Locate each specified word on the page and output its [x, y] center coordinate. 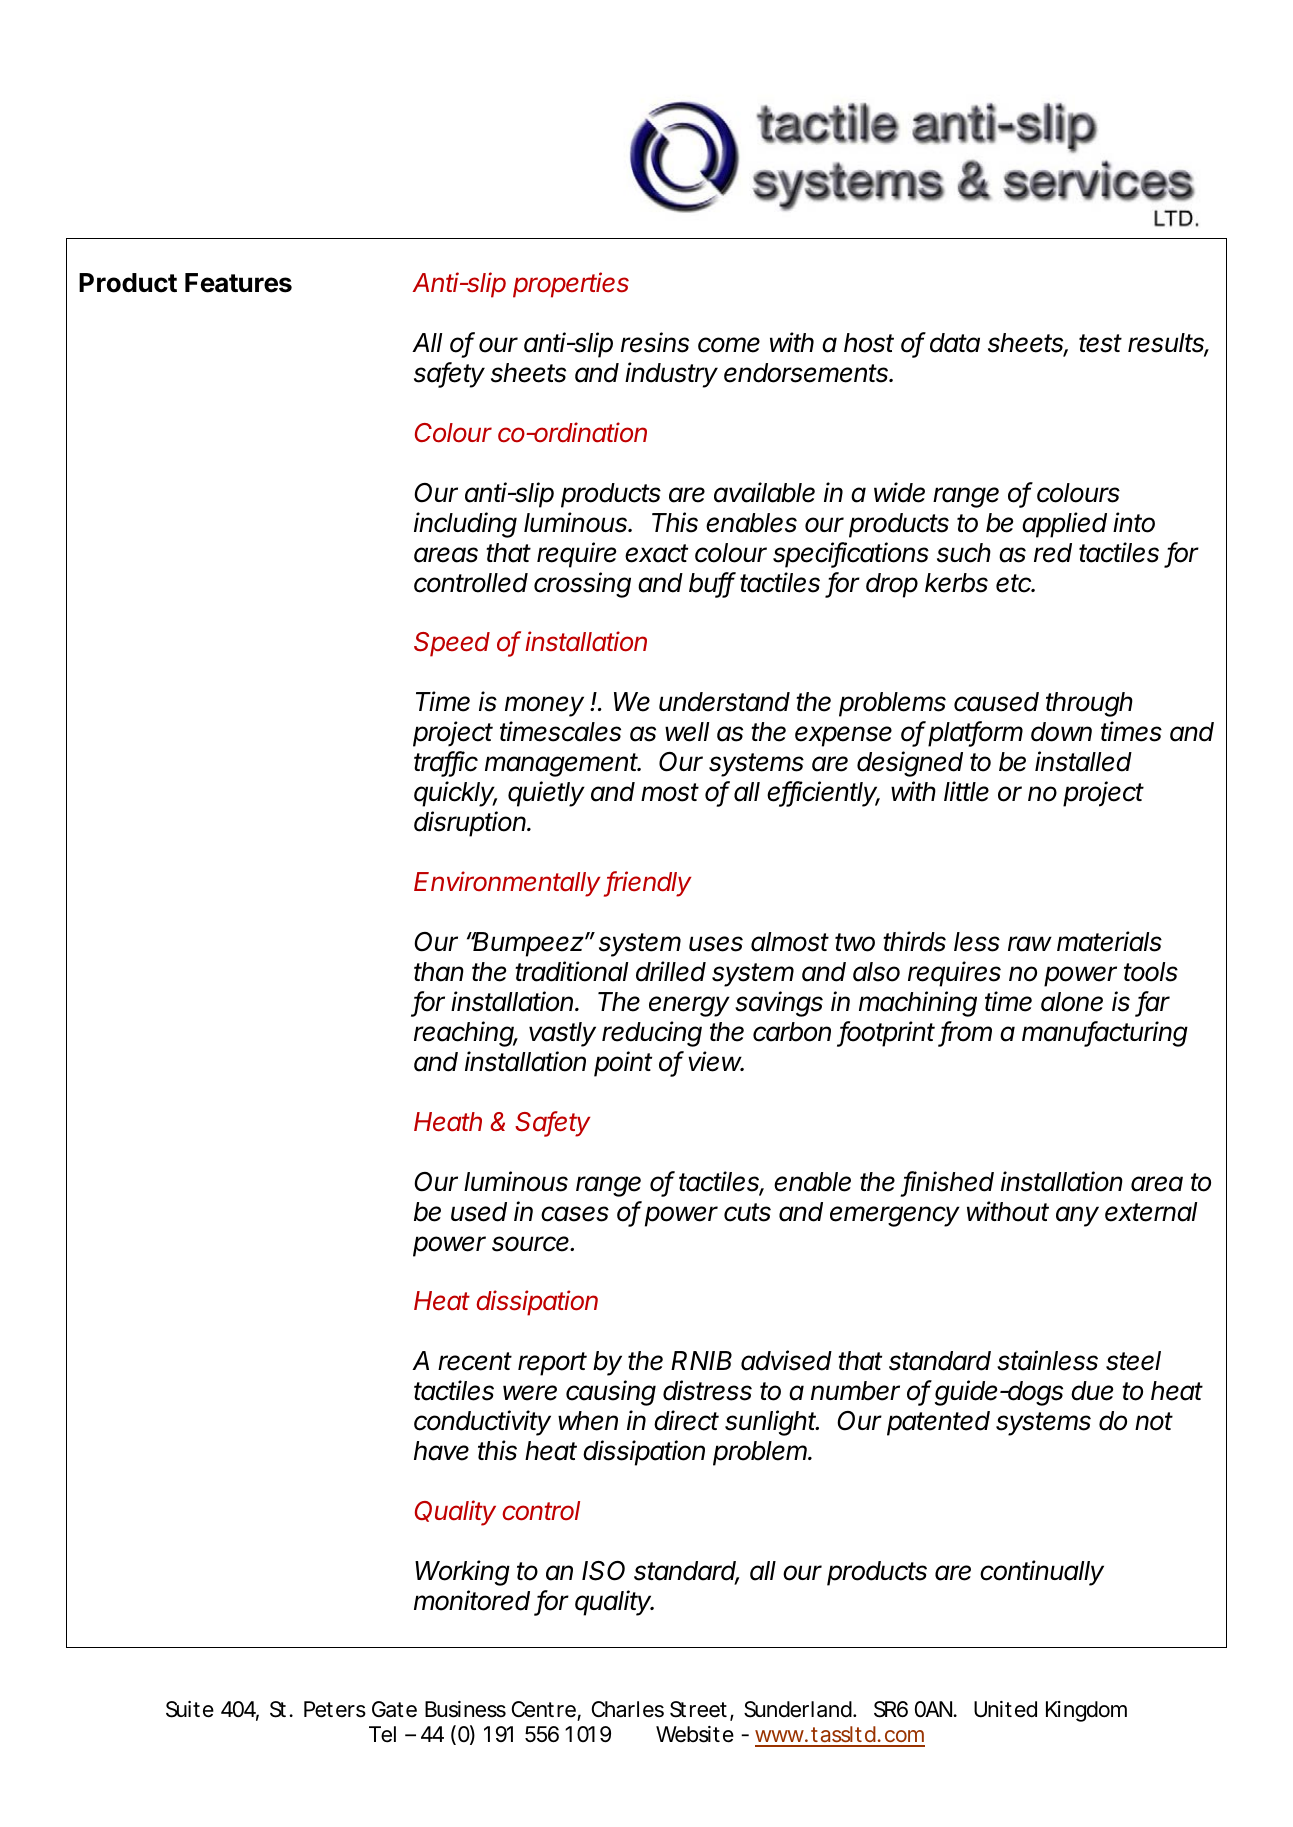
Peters [335, 1709]
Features [238, 283]
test [1100, 343]
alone [1072, 1002]
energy [689, 1006]
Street [698, 1709]
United [1005, 1709]
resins [655, 342]
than [439, 972]
